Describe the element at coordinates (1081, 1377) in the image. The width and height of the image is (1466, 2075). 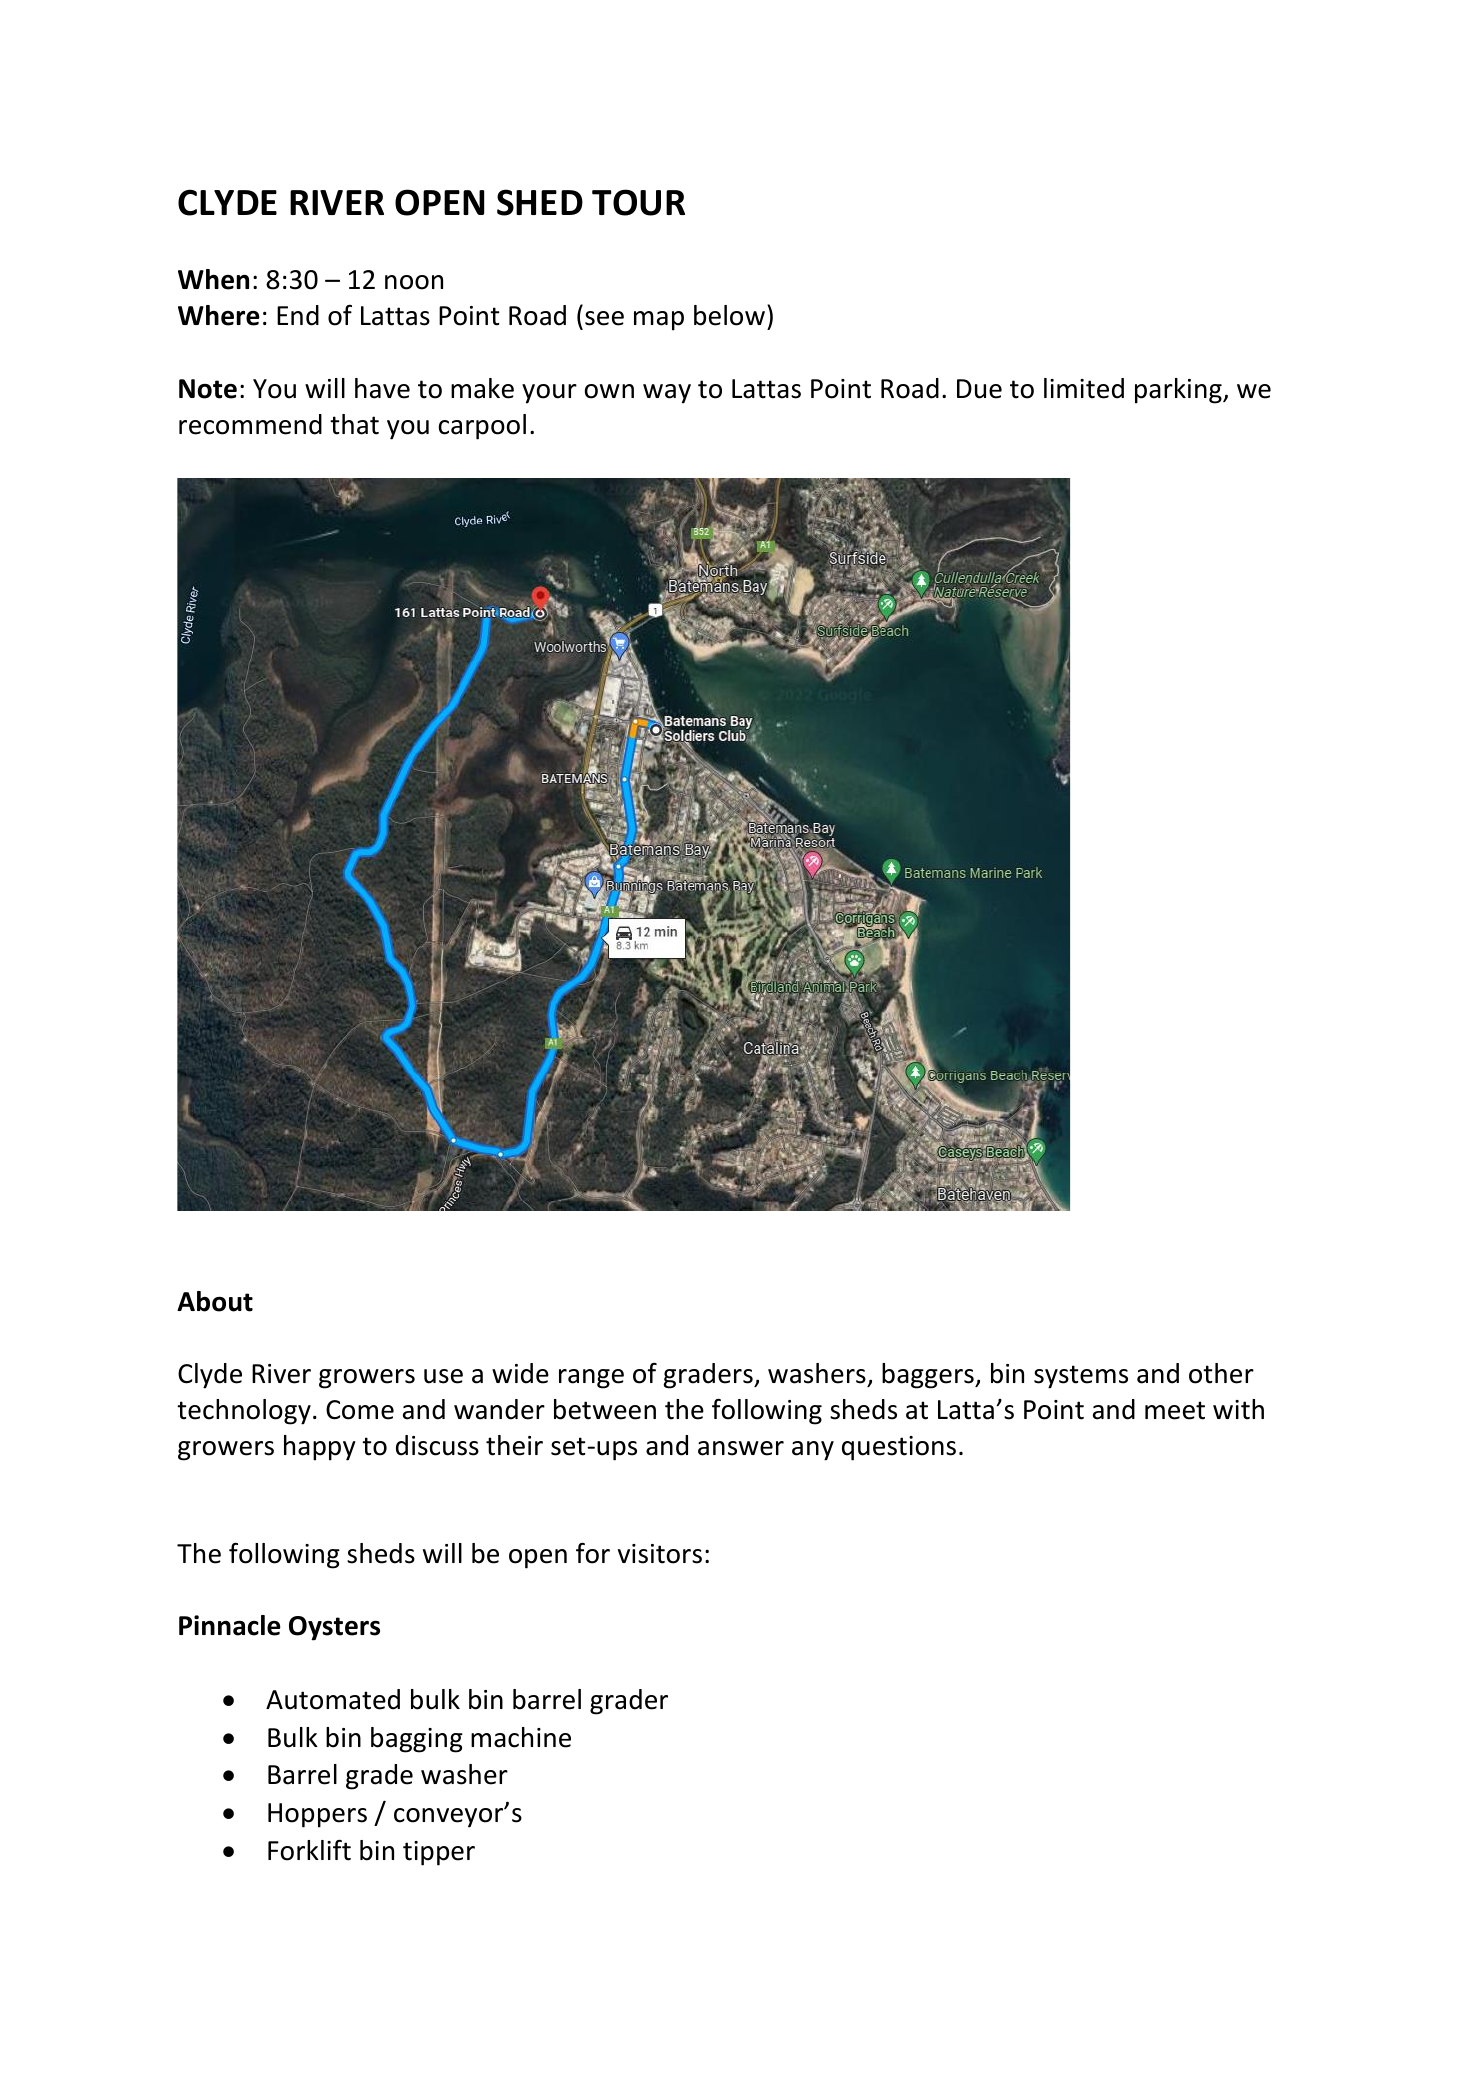
I see `systems` at that location.
